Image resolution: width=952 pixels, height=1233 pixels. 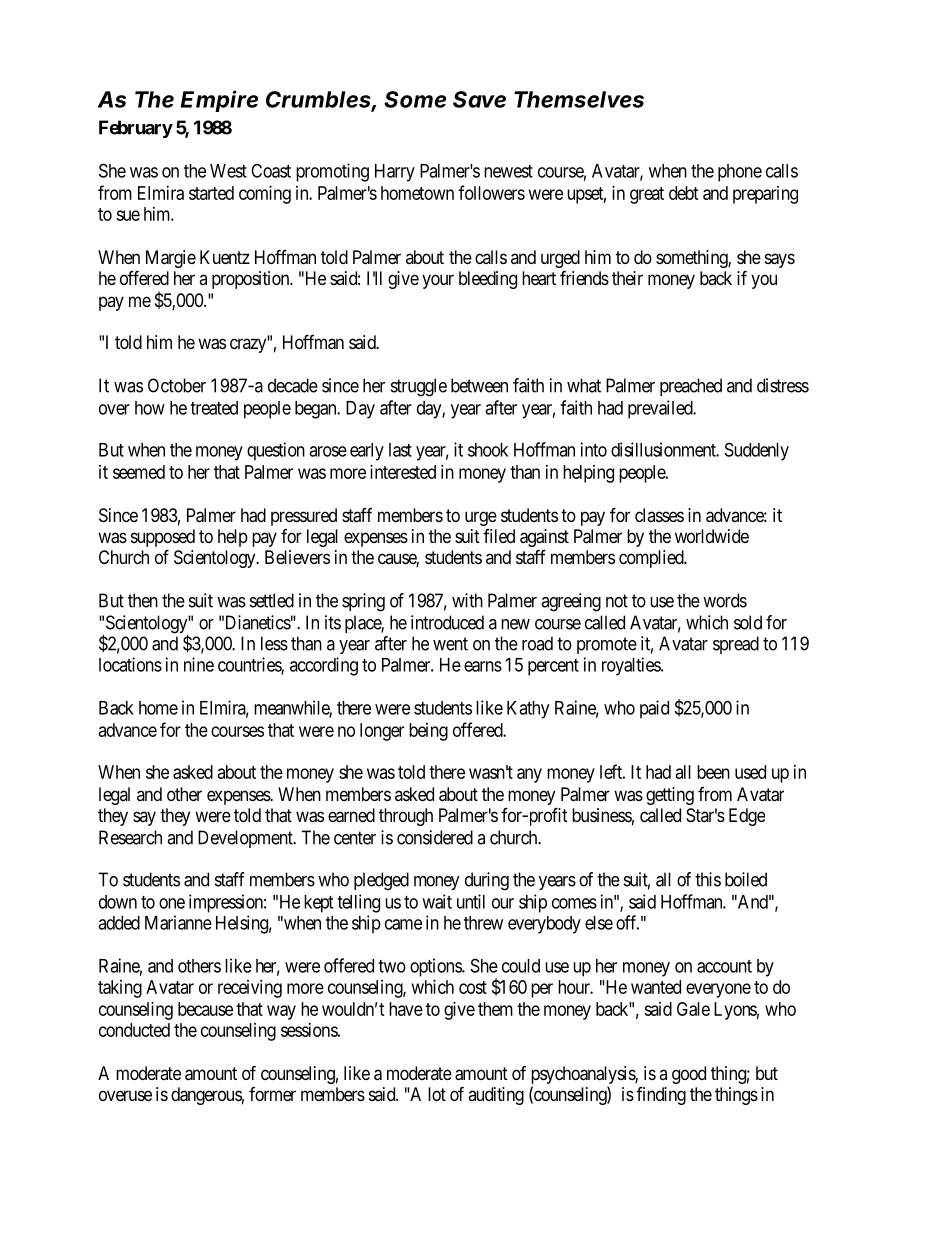 What do you see at coordinates (740, 173) in the screenshot?
I see `phone` at bounding box center [740, 173].
